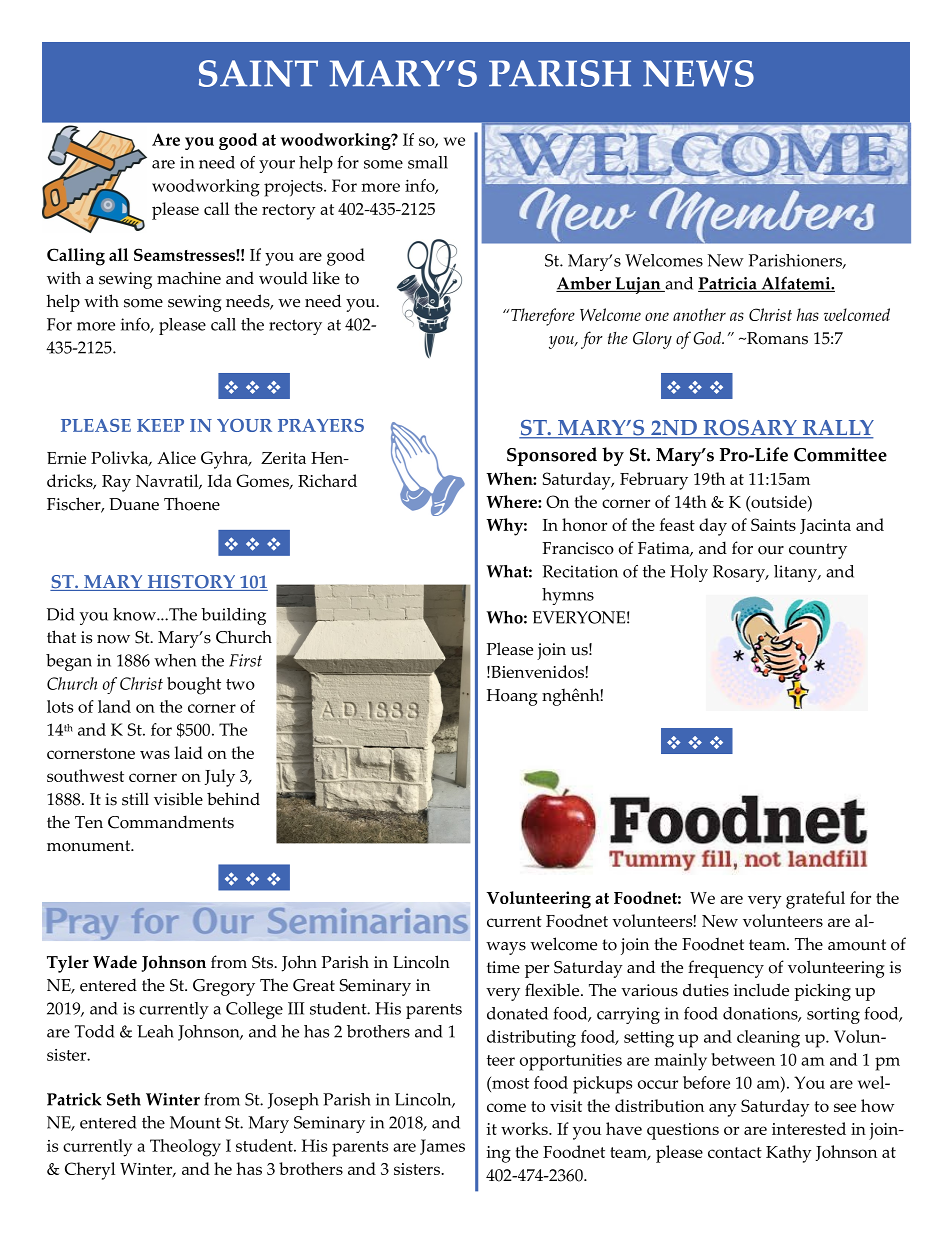 Image resolution: width=952 pixels, height=1233 pixels. What do you see at coordinates (698, 73) in the screenshot?
I see `NEWS` at bounding box center [698, 73].
